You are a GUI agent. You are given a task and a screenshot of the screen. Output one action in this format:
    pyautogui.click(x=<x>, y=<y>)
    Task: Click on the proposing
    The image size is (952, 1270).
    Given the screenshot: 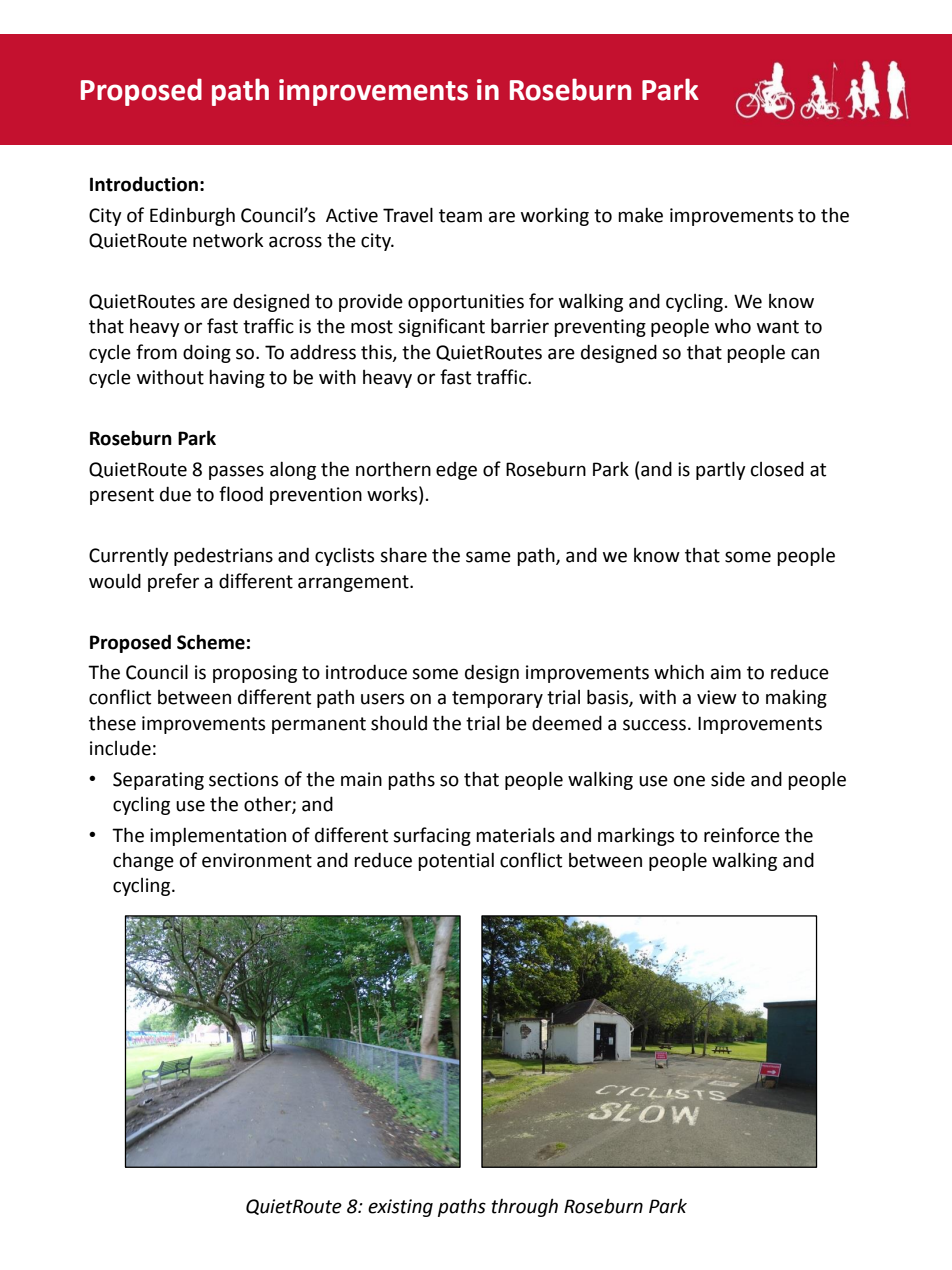 What is the action you would take?
    pyautogui.click(x=255, y=674)
